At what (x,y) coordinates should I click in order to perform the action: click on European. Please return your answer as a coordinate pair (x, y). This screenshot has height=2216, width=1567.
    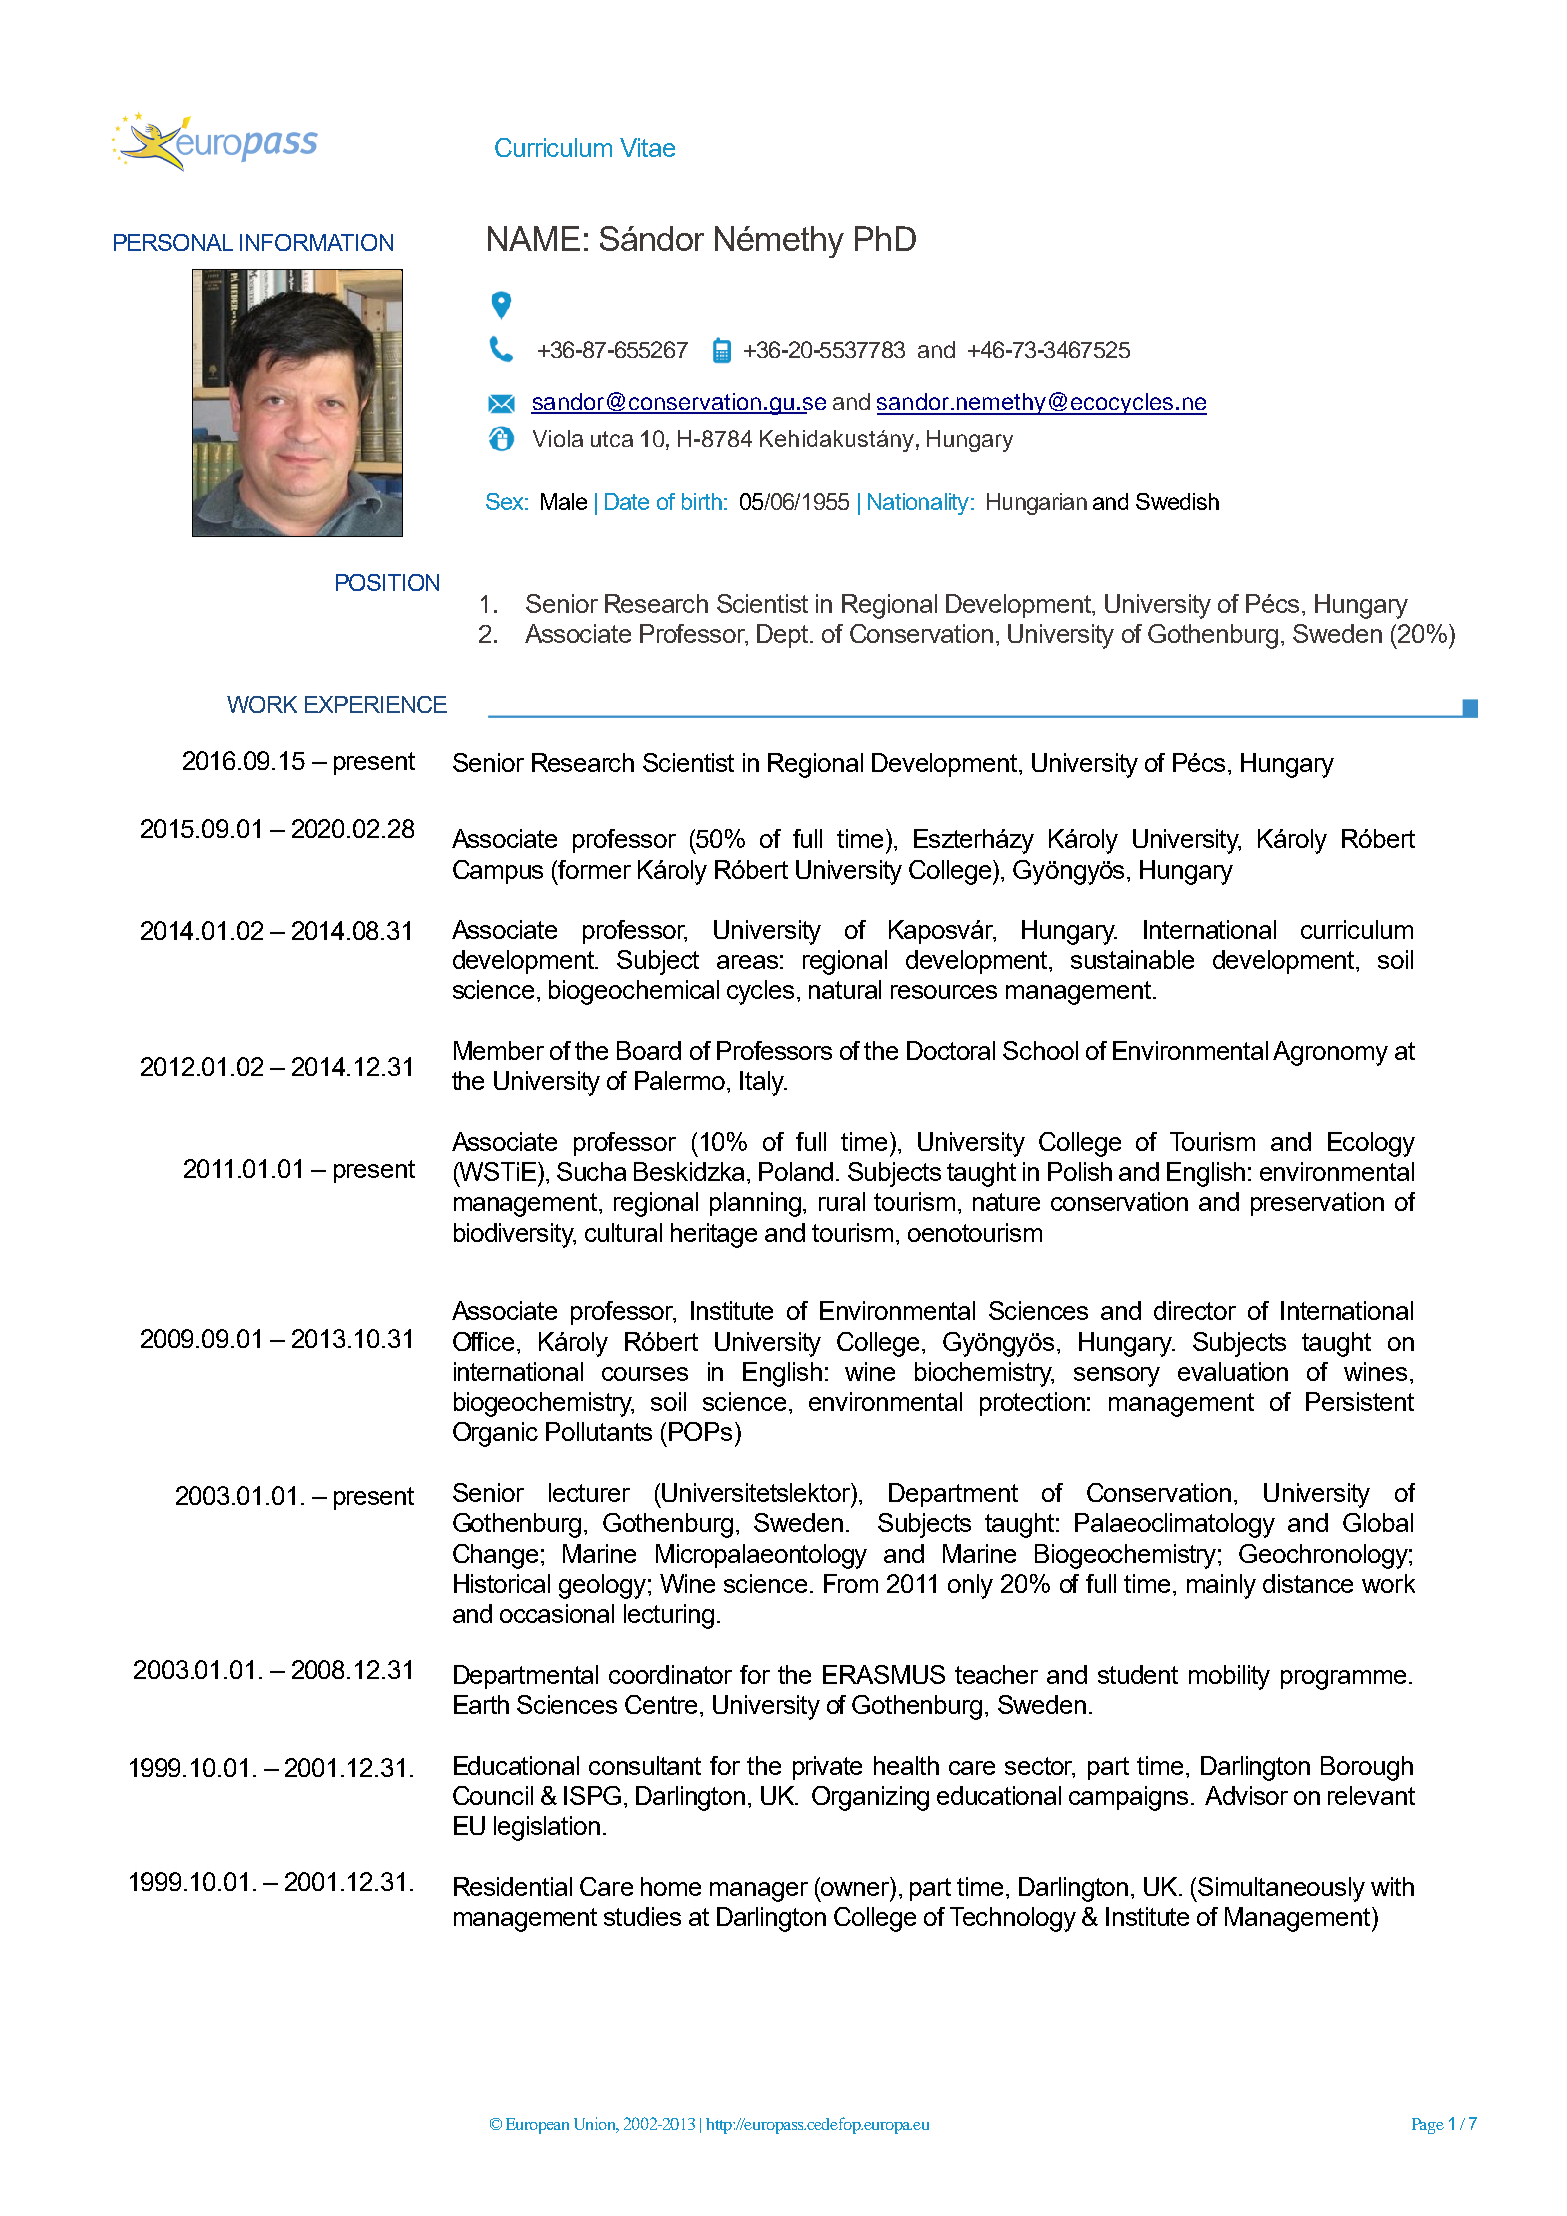
    Looking at the image, I should click on (537, 2126).
